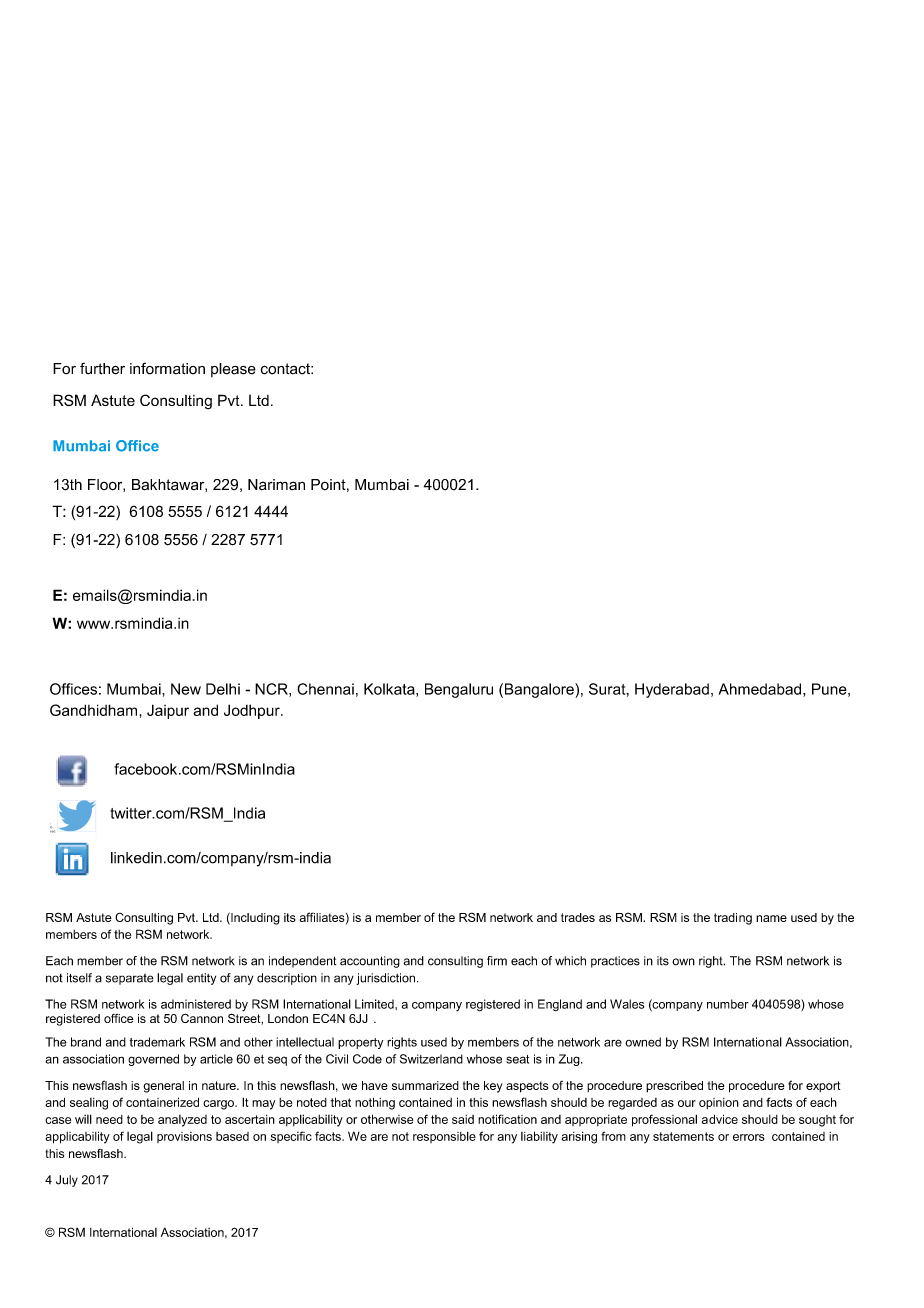 The image size is (924, 1308). I want to click on Chennai, so click(325, 689).
